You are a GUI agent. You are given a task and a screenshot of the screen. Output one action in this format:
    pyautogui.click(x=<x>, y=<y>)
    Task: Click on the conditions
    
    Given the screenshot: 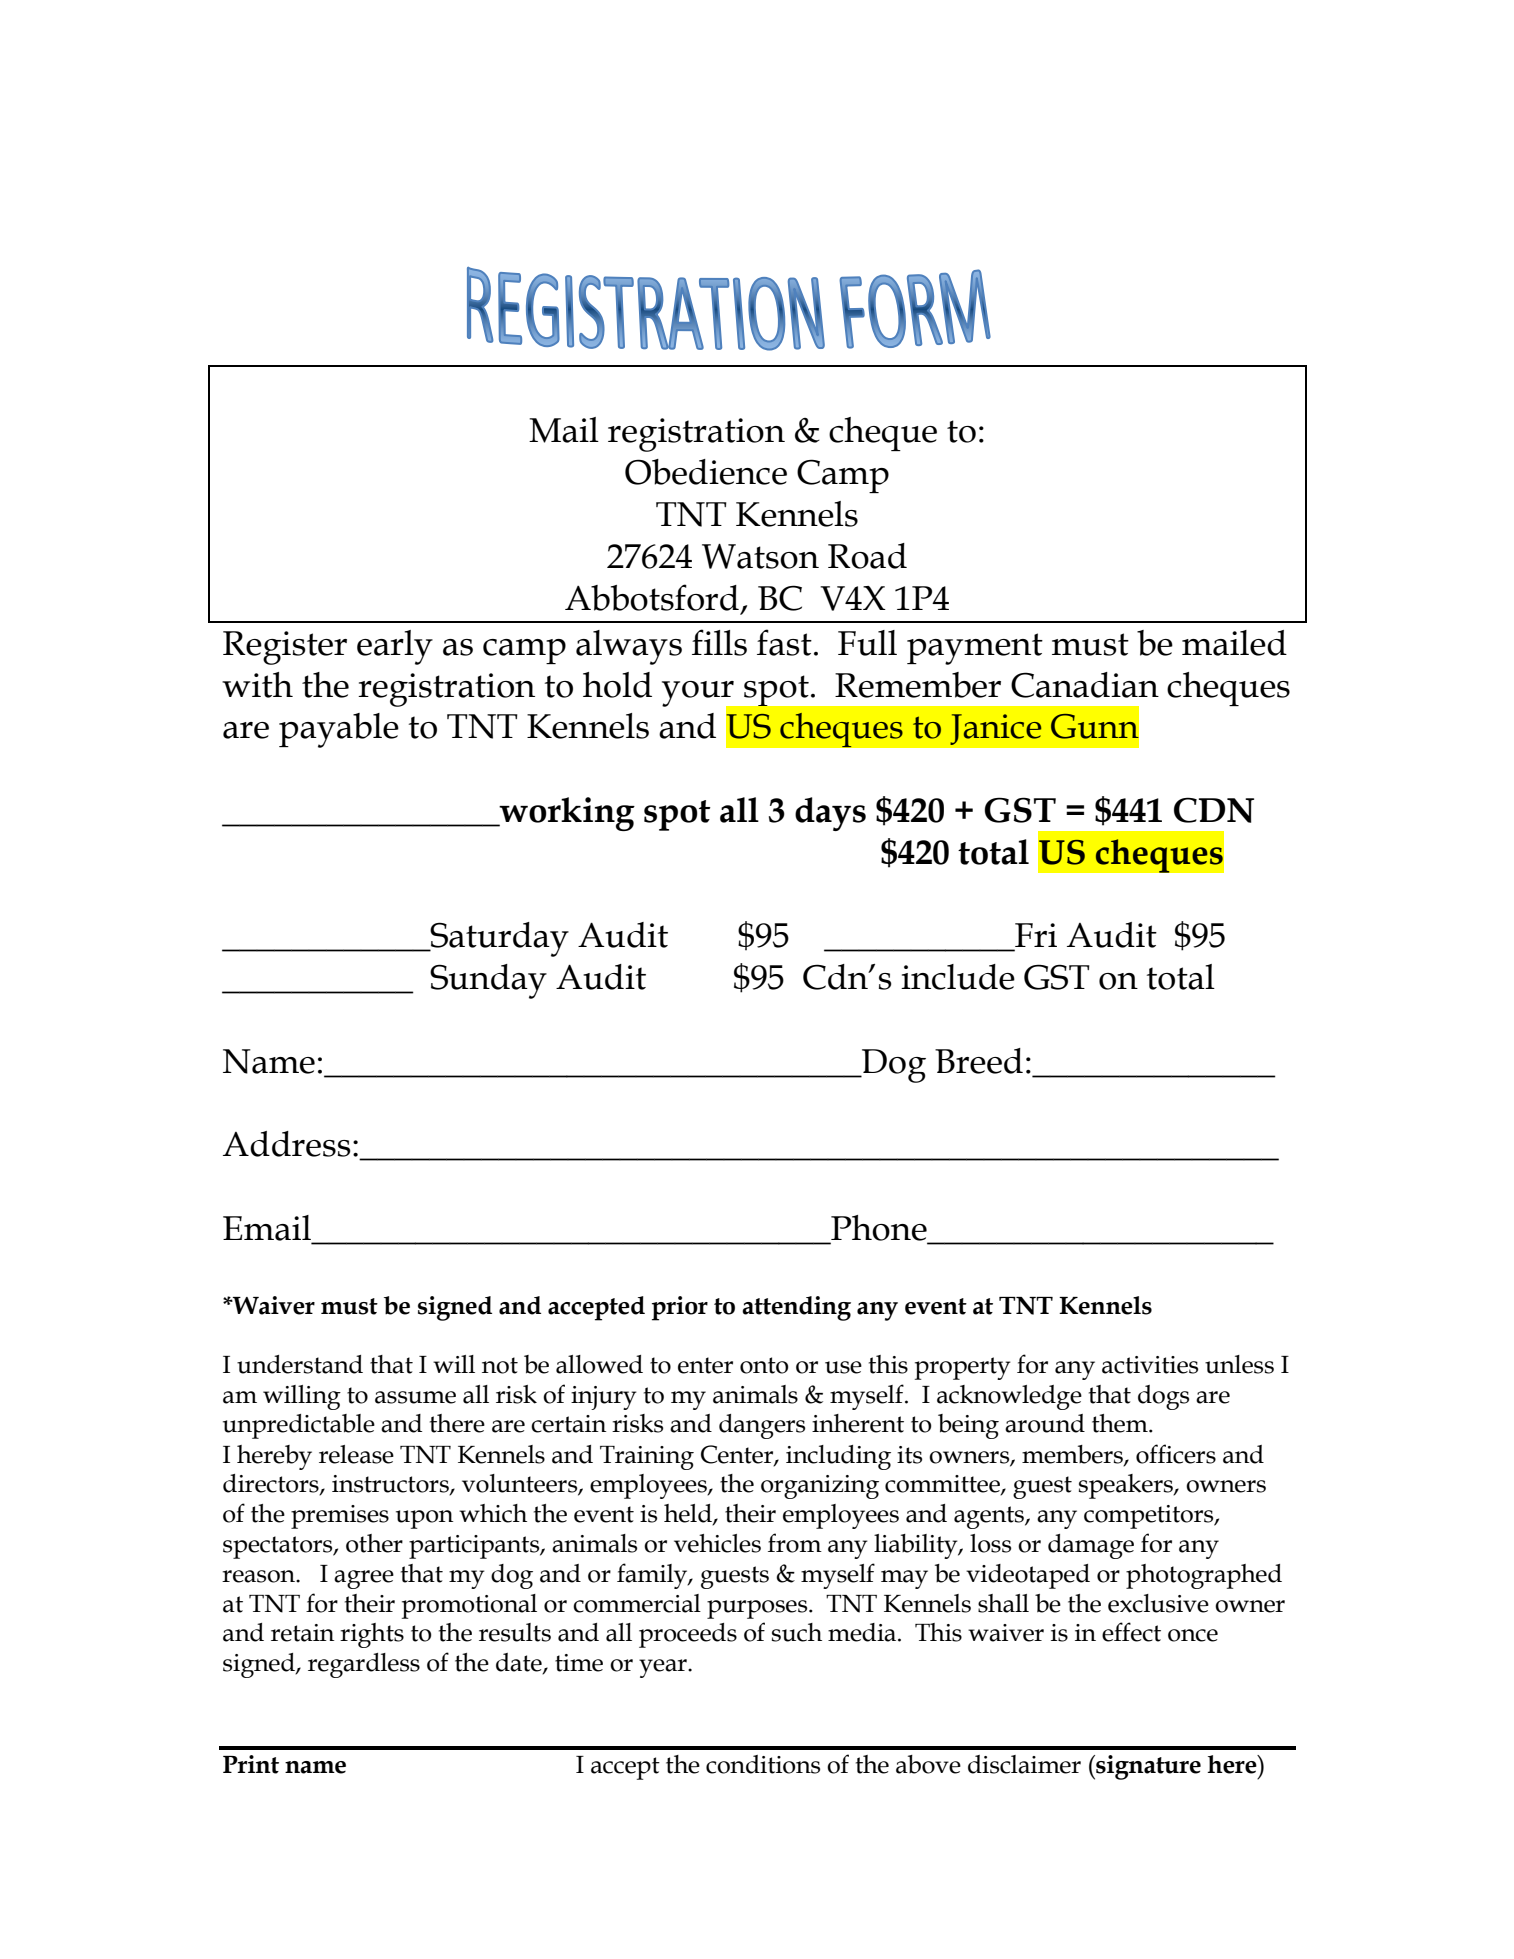 What is the action you would take?
    pyautogui.click(x=763, y=1764)
